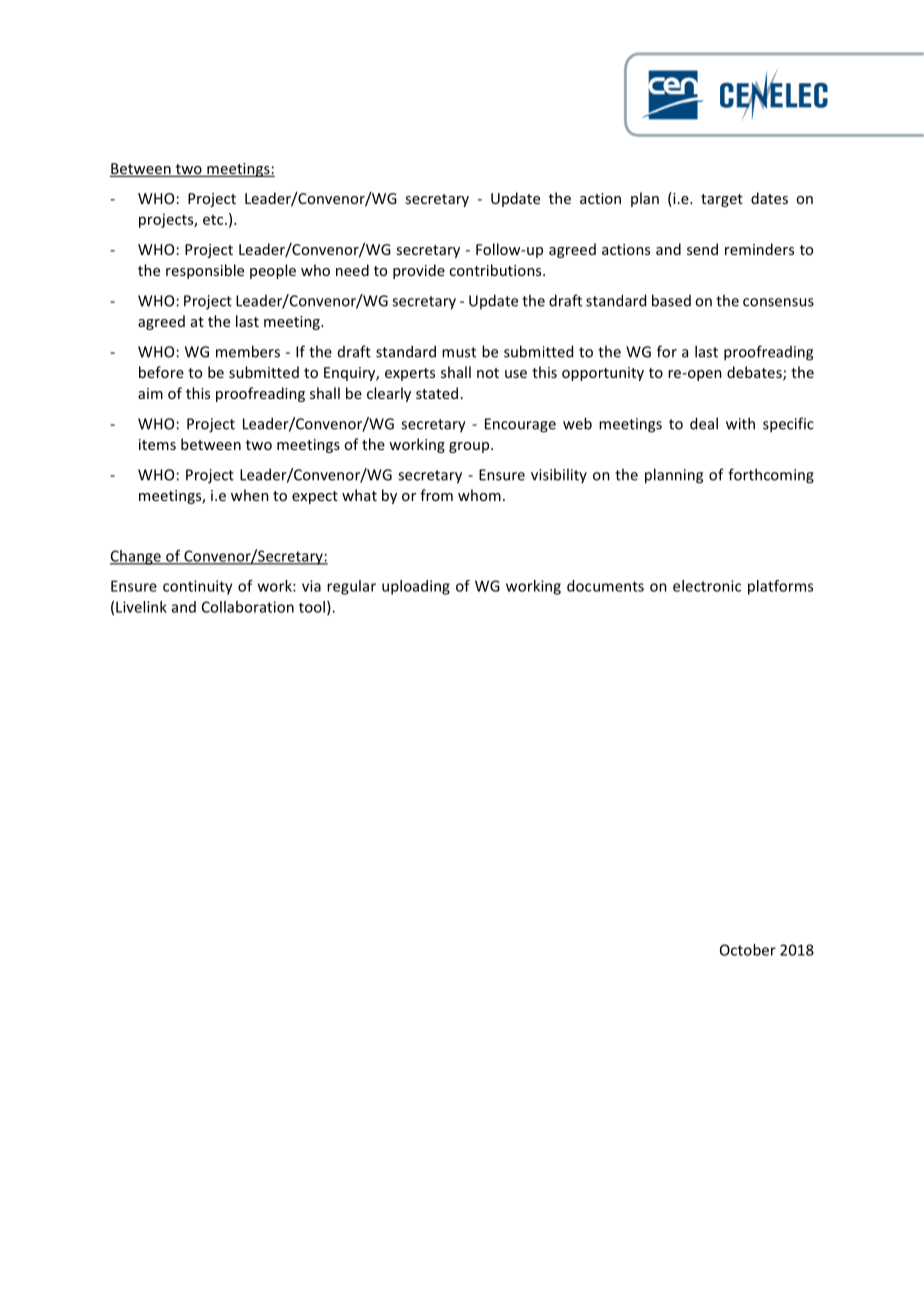  Describe the element at coordinates (496, 270) in the image. I see `contributions` at that location.
